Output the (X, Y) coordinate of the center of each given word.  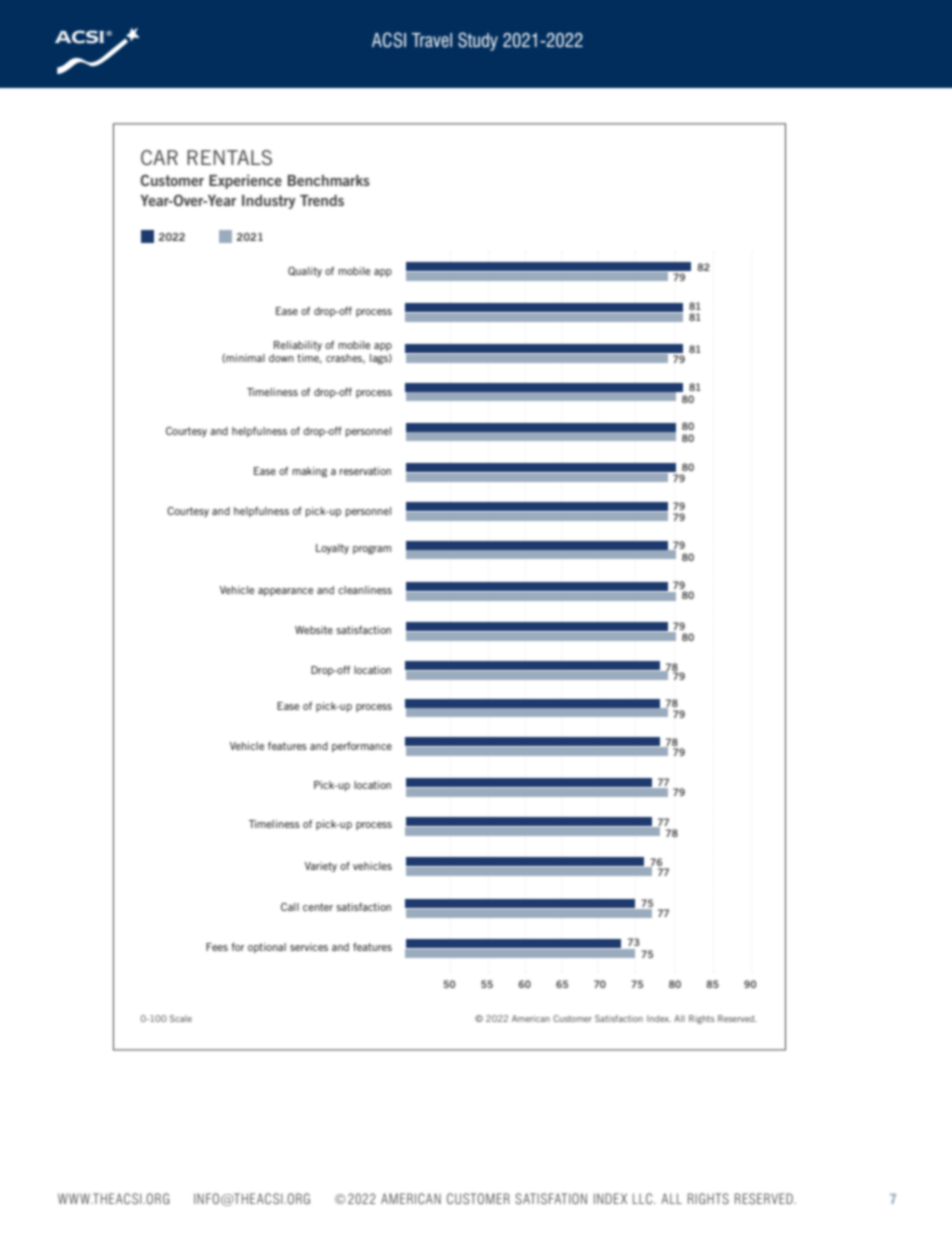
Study (478, 41)
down (281, 358)
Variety (321, 867)
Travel (432, 40)
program (372, 550)
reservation (365, 471)
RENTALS (229, 157)
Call (290, 907)
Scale (181, 1018)
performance (362, 747)
